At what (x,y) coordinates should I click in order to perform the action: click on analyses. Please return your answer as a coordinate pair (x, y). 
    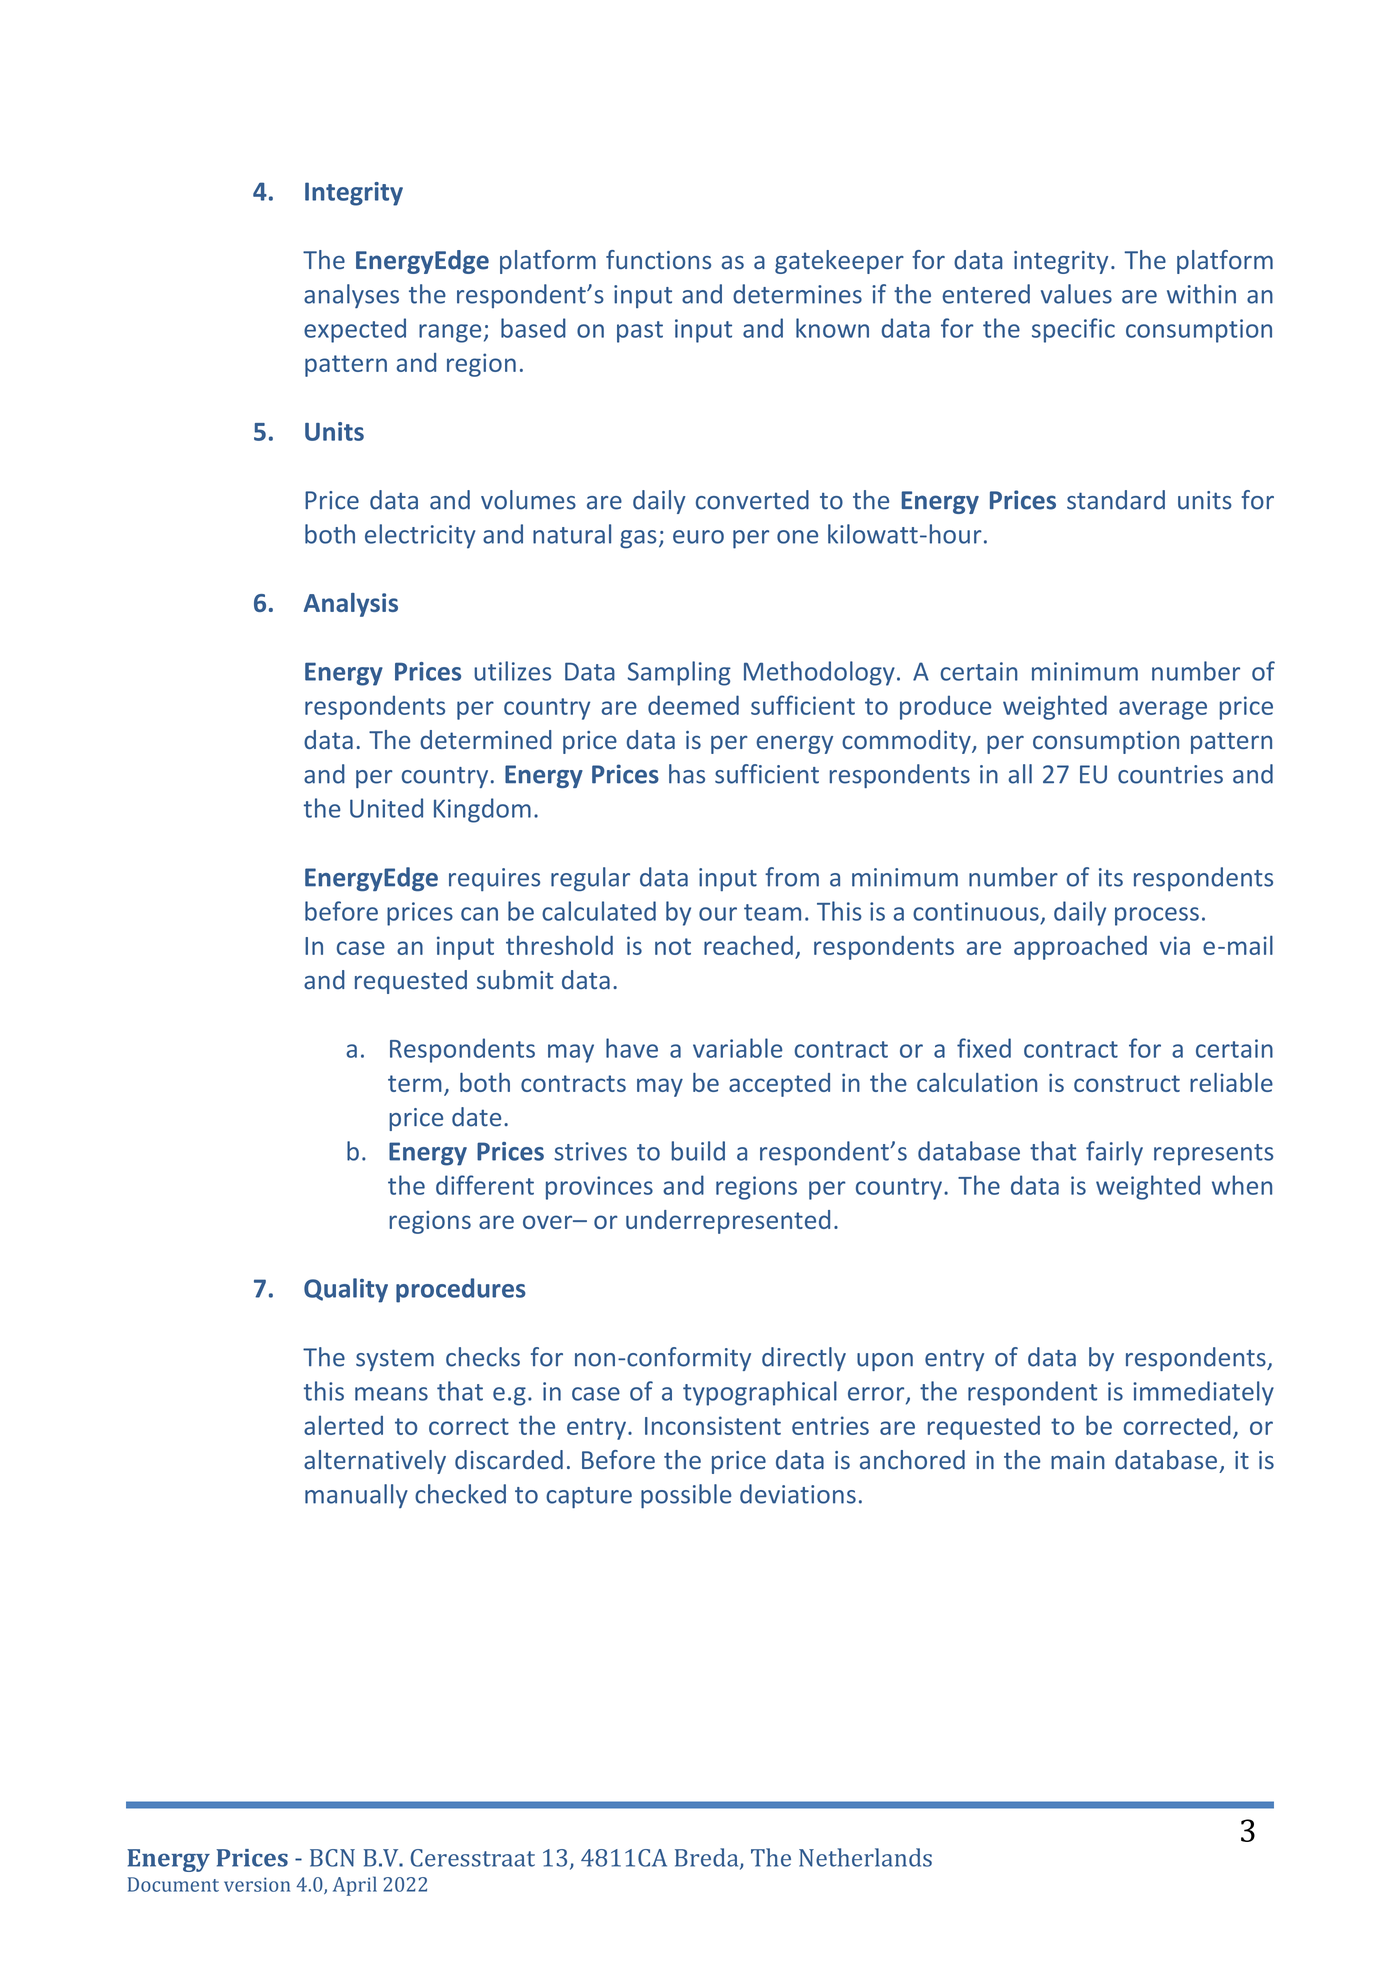
    Looking at the image, I should click on (351, 296).
